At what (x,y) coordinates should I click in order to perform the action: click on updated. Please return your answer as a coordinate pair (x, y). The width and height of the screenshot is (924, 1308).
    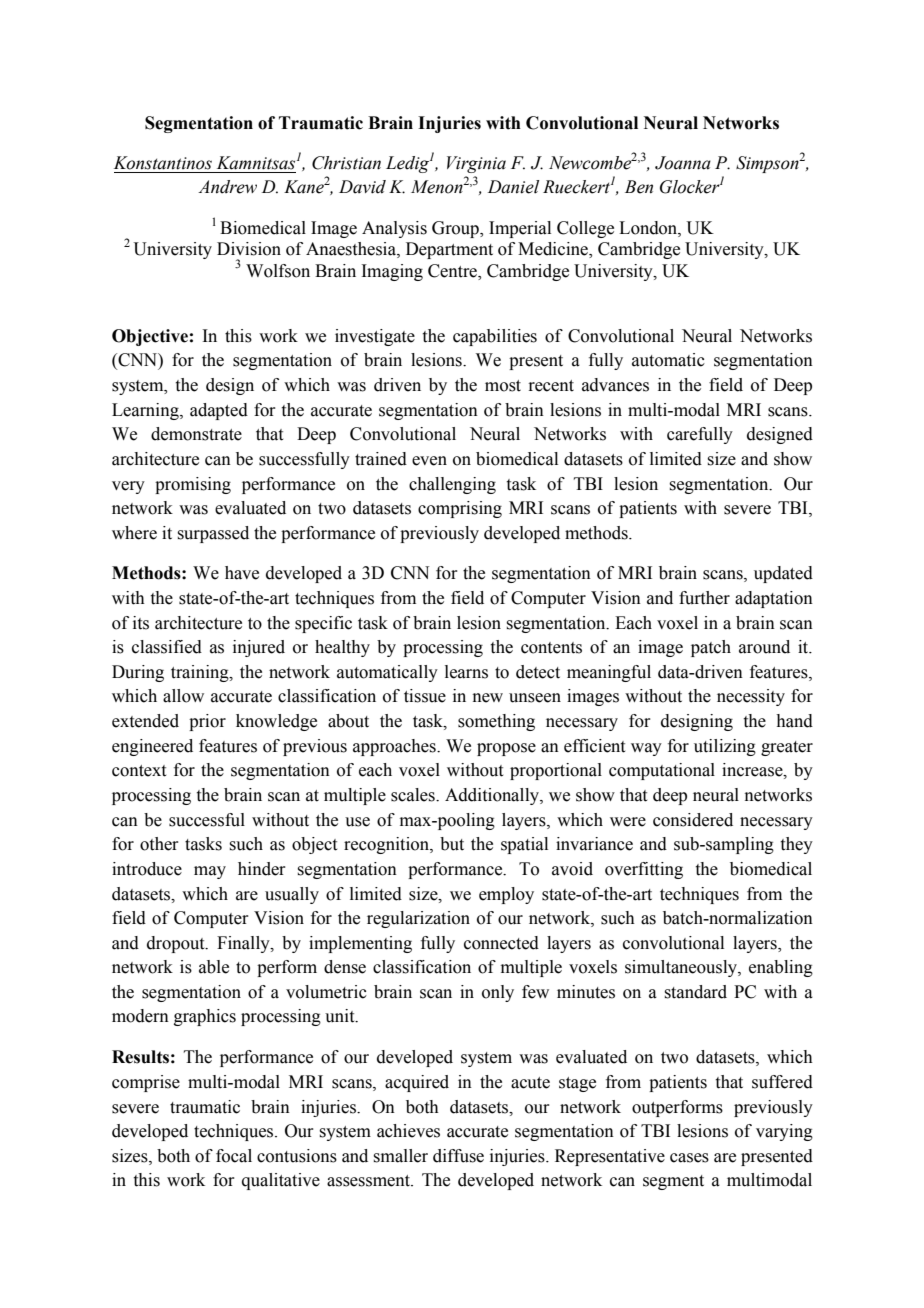
    Looking at the image, I should click on (783, 574).
